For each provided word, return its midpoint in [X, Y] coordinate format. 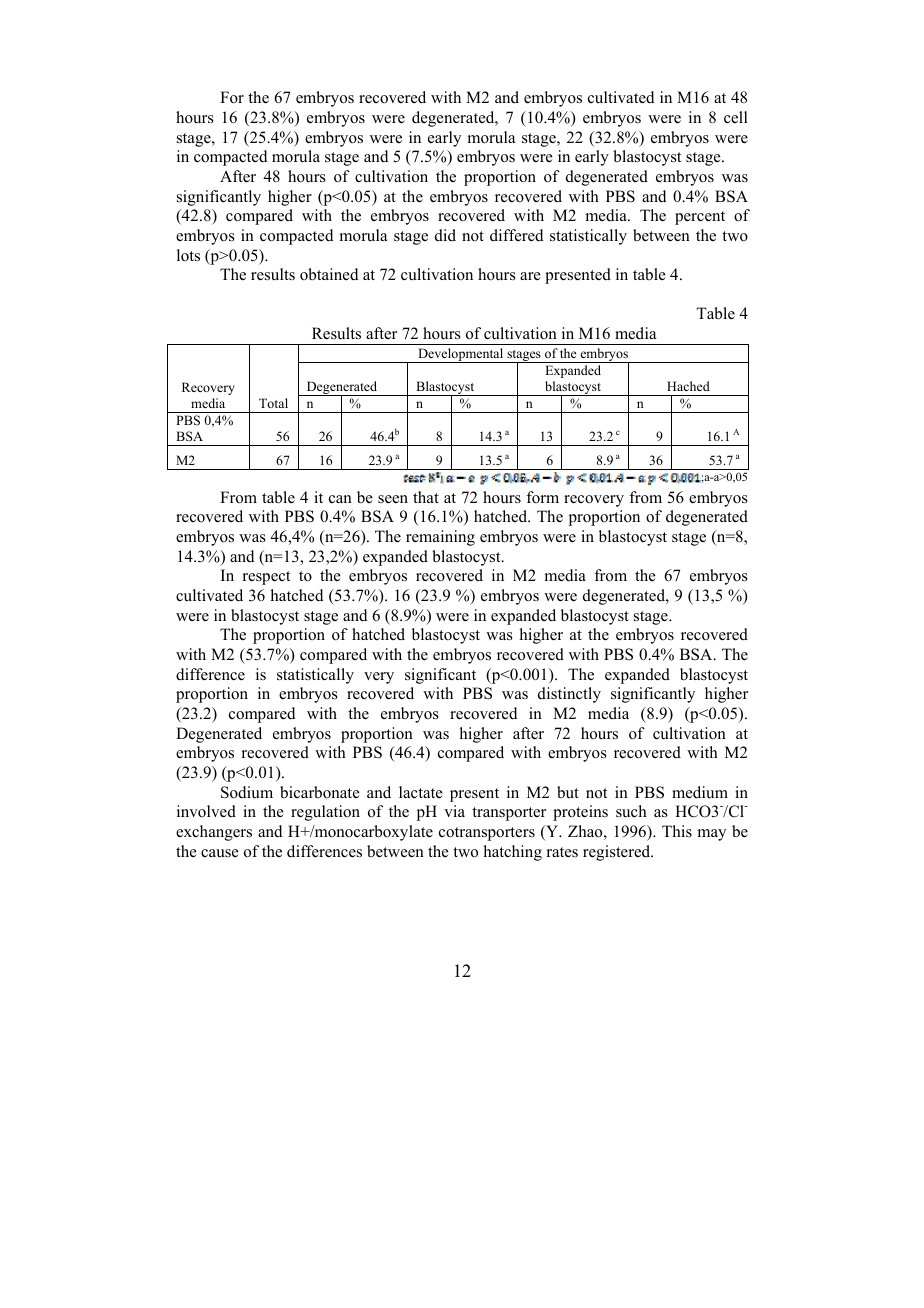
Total [273, 403]
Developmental [461, 355]
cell [736, 117]
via [454, 811]
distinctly [569, 695]
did [445, 235]
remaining [440, 538]
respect [266, 578]
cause [220, 853]
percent [700, 218]
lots [188, 255]
